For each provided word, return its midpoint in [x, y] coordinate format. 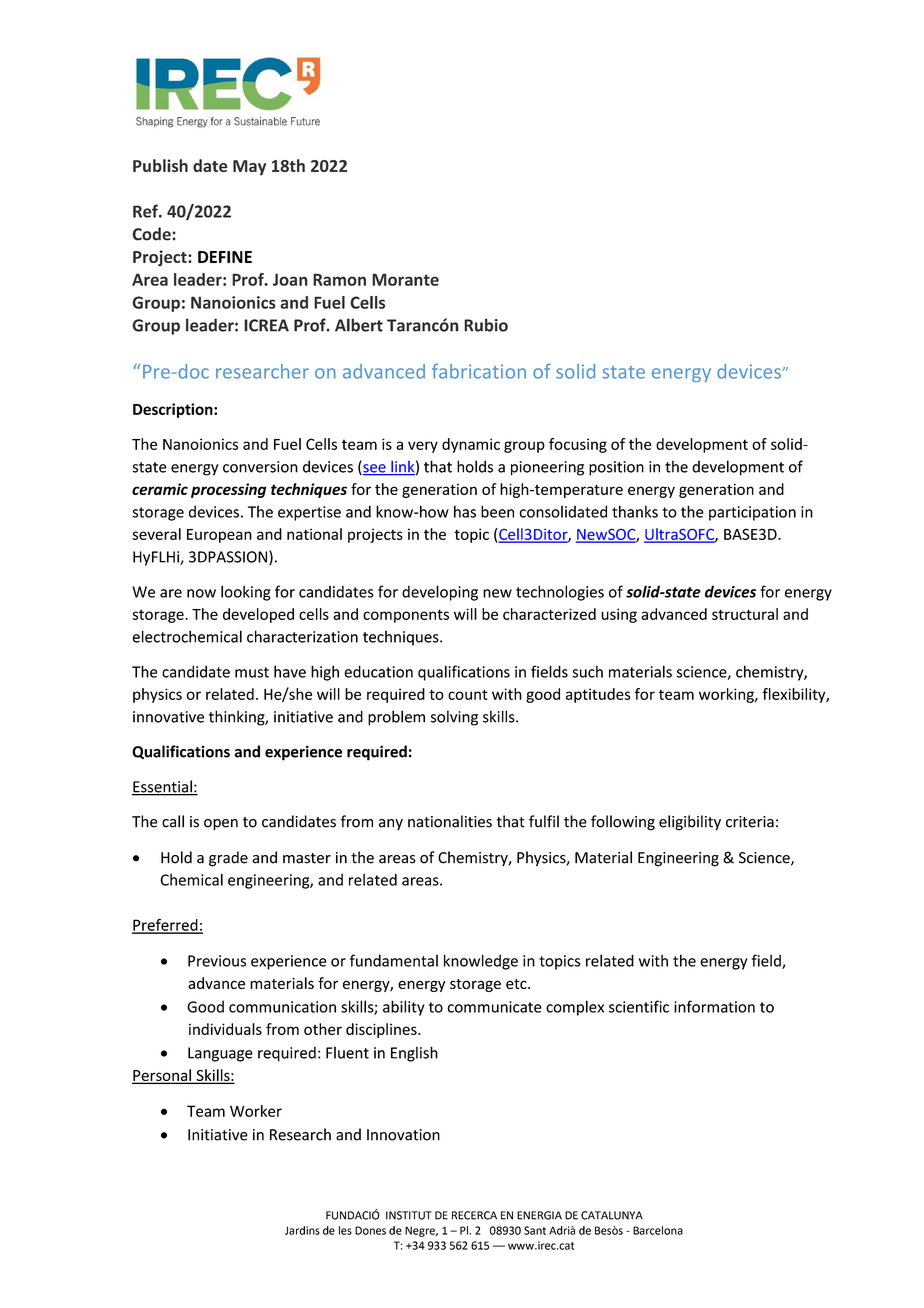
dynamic [471, 445]
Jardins [302, 1230]
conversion [260, 467]
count [468, 694]
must [252, 672]
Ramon [339, 279]
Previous [217, 961]
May [249, 168]
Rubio [486, 325]
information [714, 1006]
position [616, 468]
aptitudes [598, 695]
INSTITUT [409, 1215]
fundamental [394, 960]
